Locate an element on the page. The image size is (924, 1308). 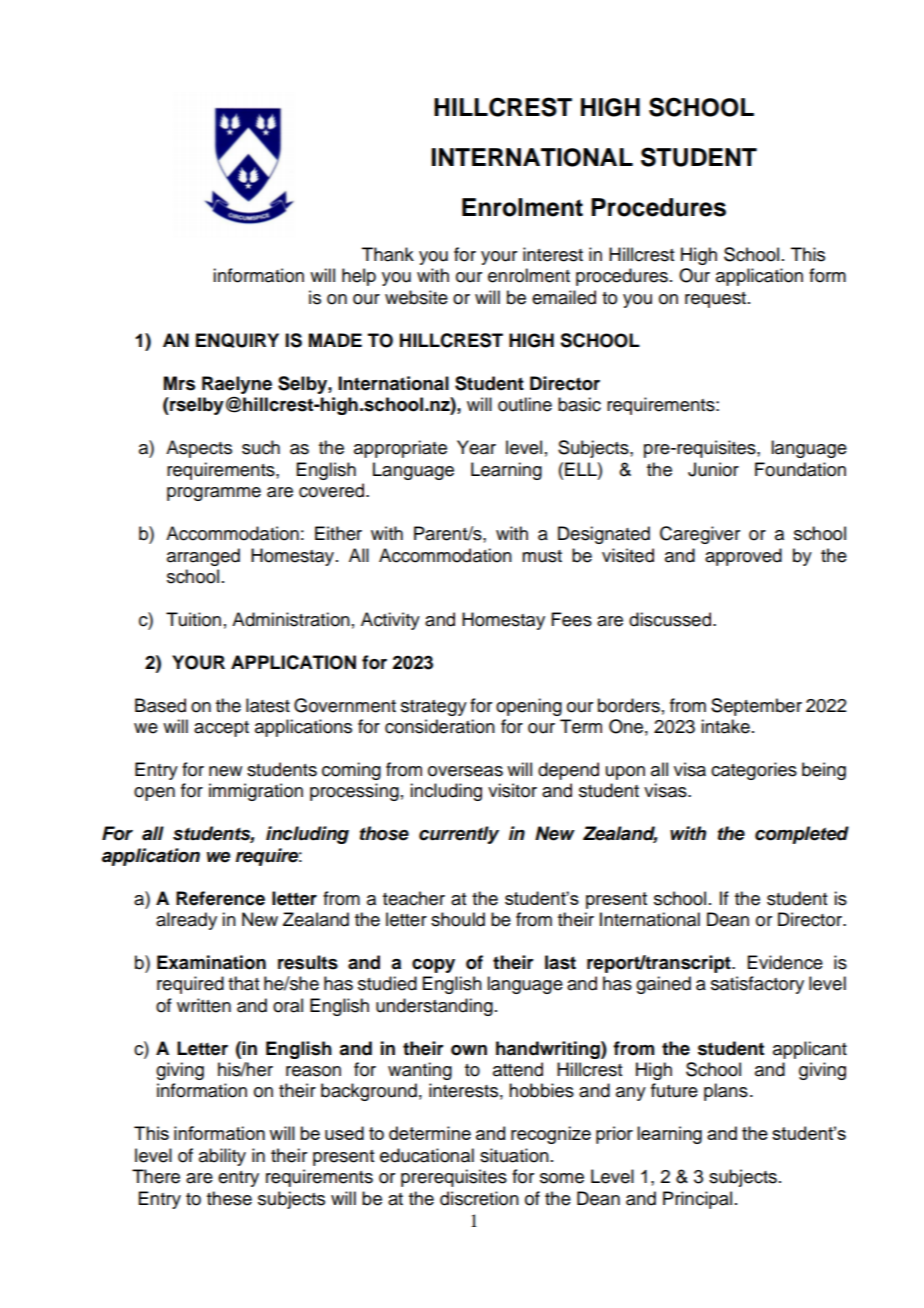
should is located at coordinates (458, 919).
